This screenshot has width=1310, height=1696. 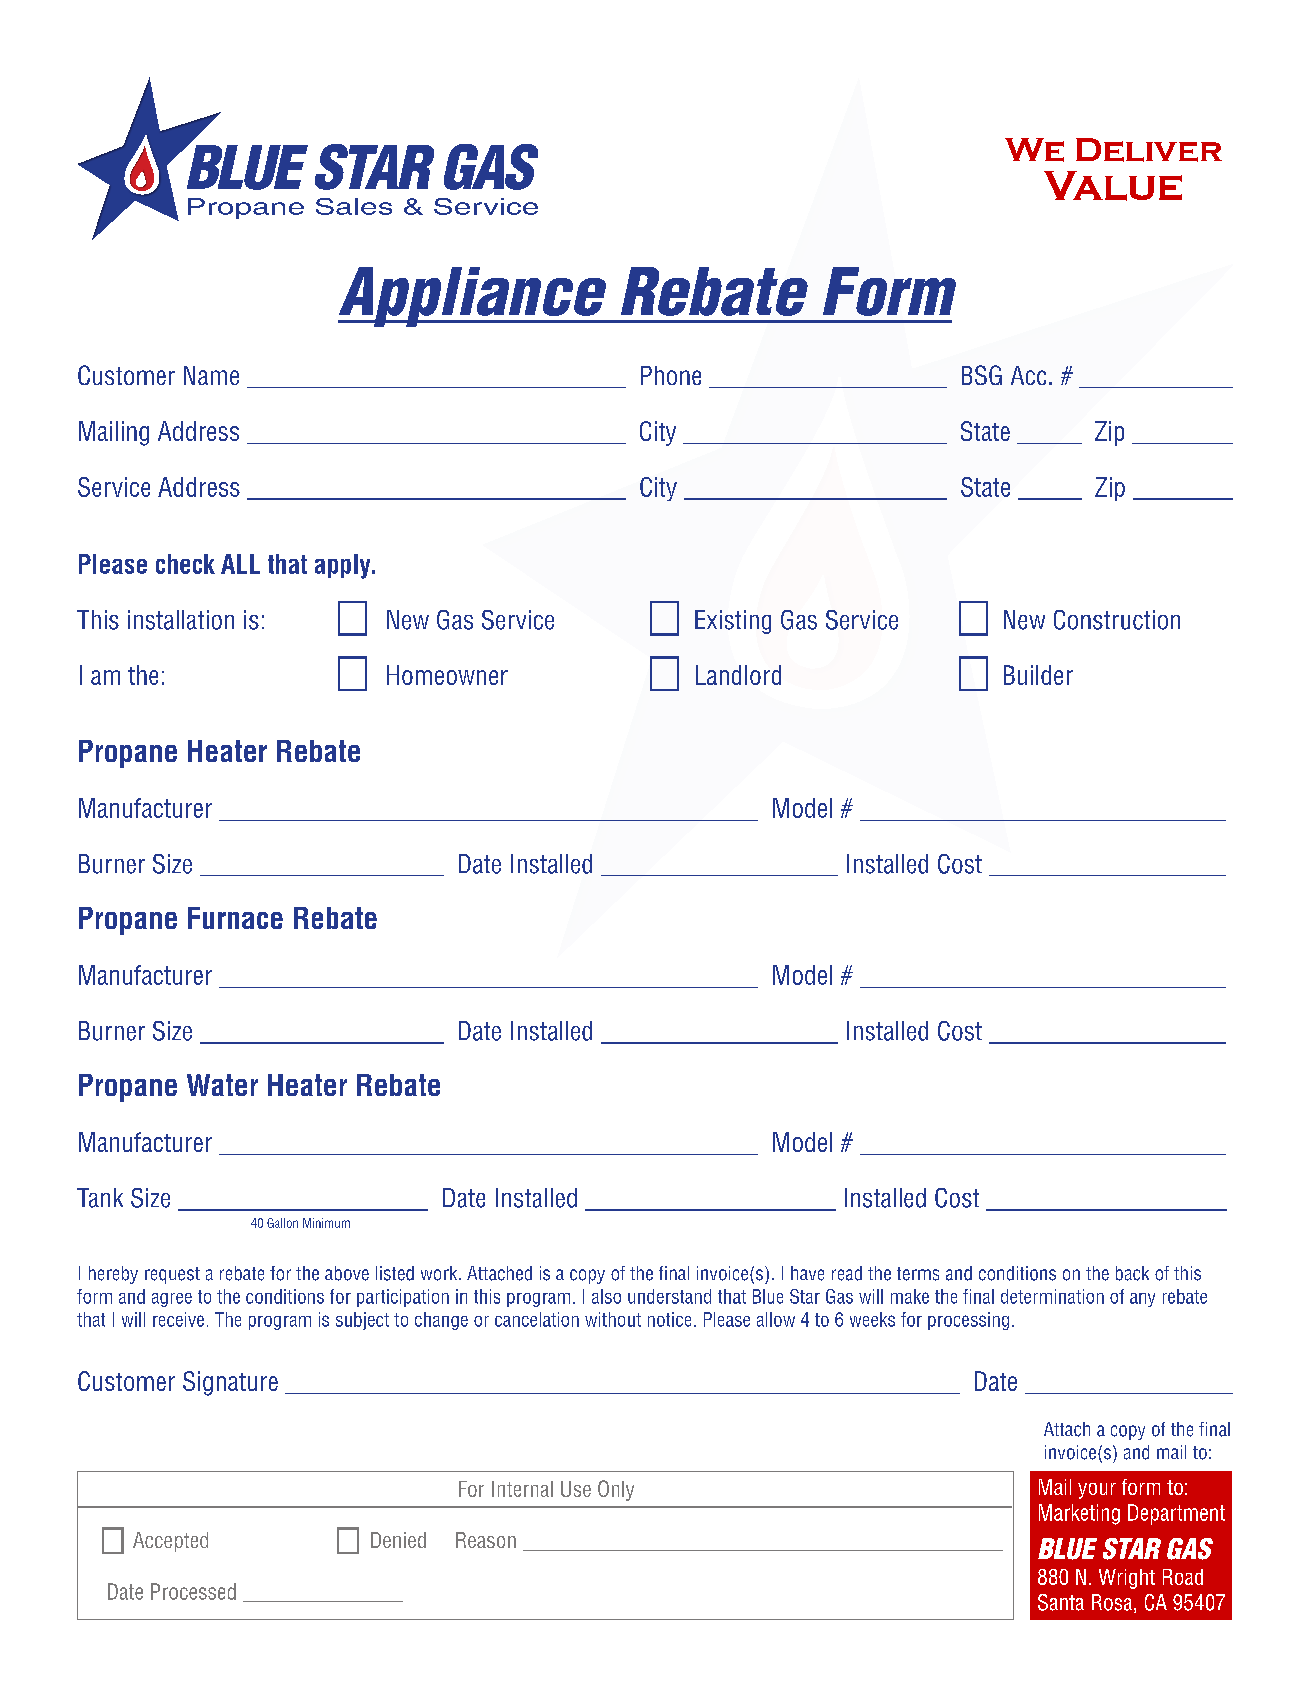 What do you see at coordinates (354, 206) in the screenshot?
I see `Sales` at bounding box center [354, 206].
